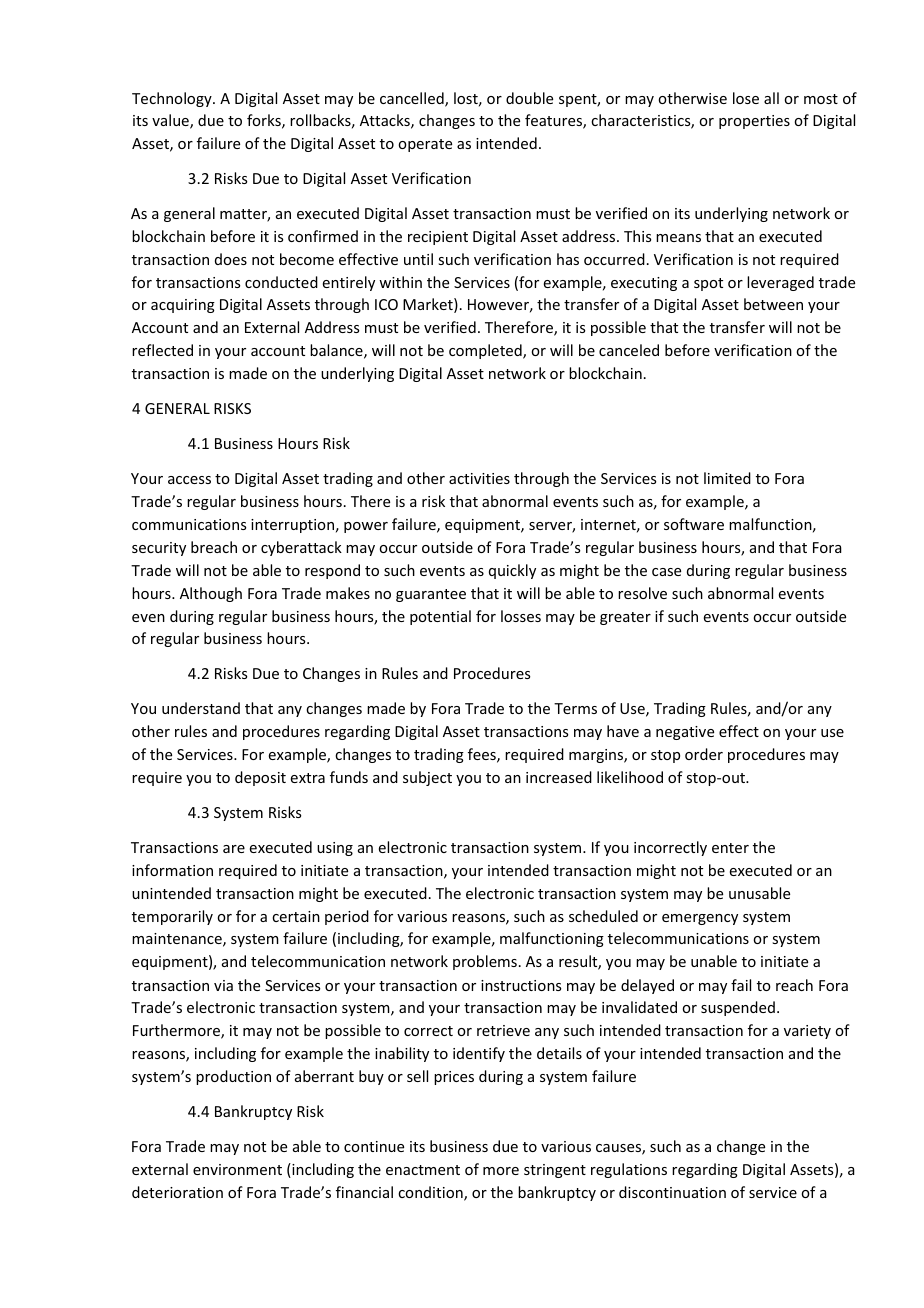 The image size is (924, 1308). Describe the element at coordinates (754, 122) in the document. I see `properties` at that location.
